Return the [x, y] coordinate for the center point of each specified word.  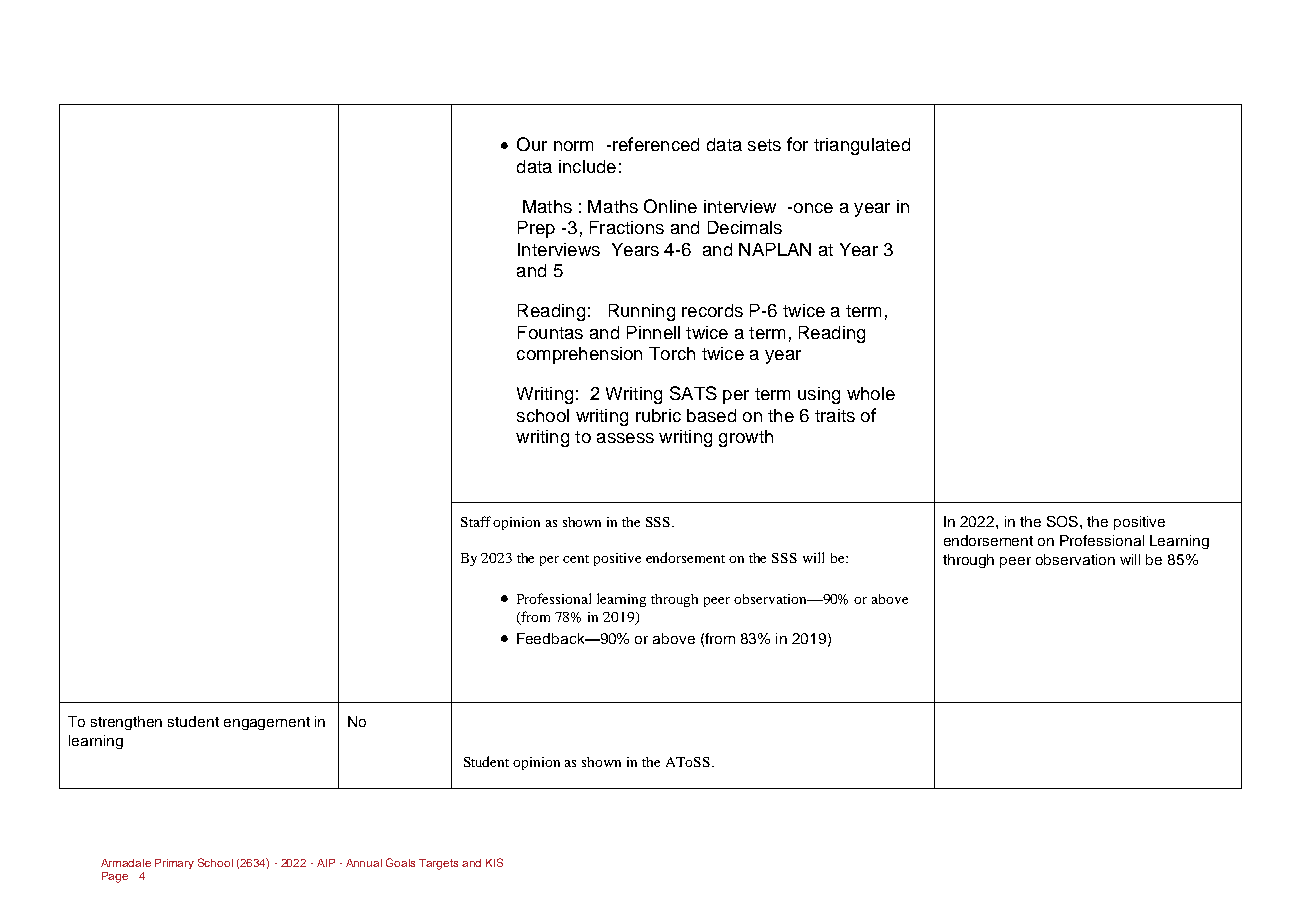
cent [576, 559]
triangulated [862, 146]
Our [532, 144]
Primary [174, 864]
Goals [400, 862]
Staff [477, 521]
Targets [438, 864]
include [587, 166]
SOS [1064, 521]
